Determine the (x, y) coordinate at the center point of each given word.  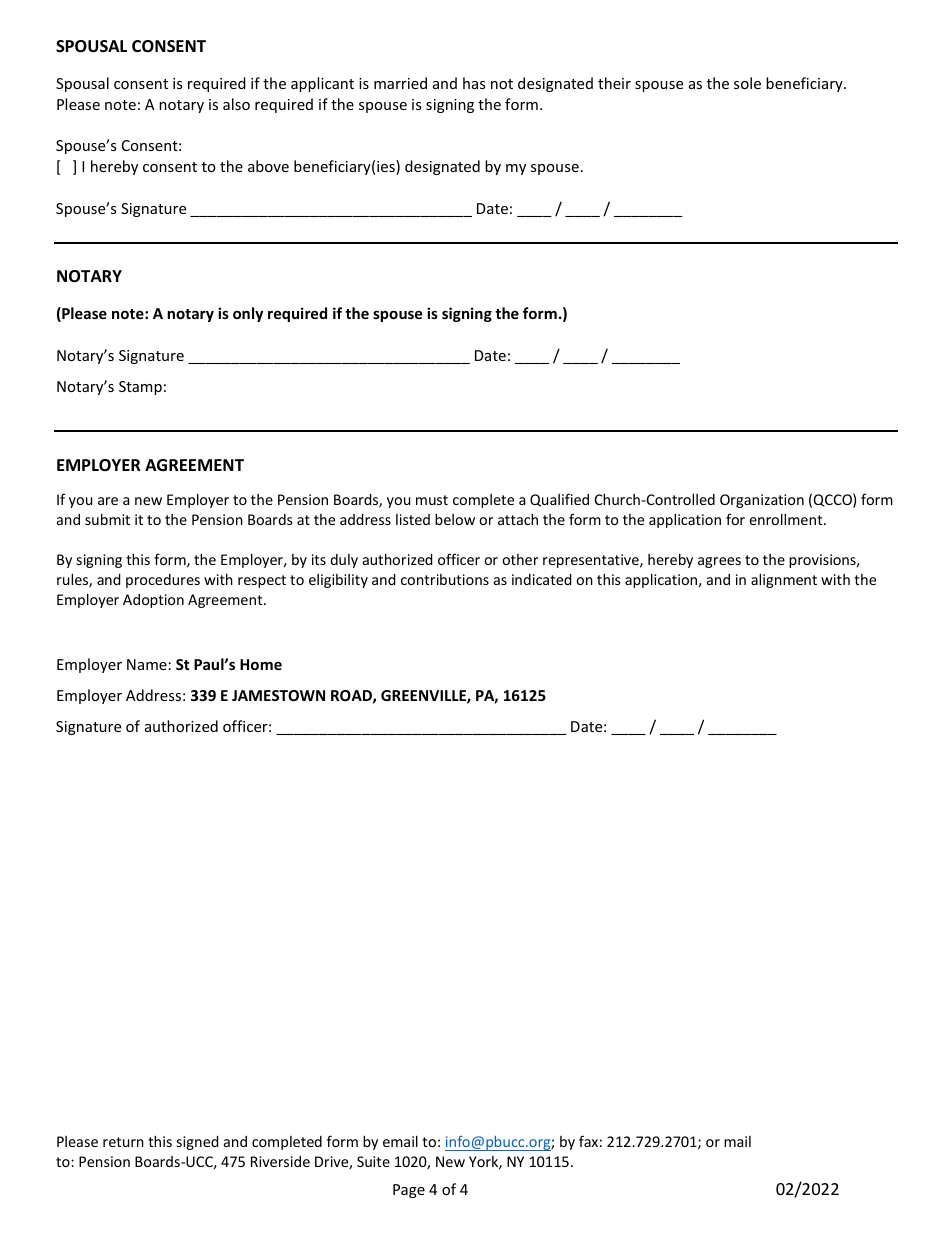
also (236, 104)
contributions (445, 579)
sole (747, 83)
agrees (719, 562)
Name (147, 664)
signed (197, 1143)
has (474, 83)
